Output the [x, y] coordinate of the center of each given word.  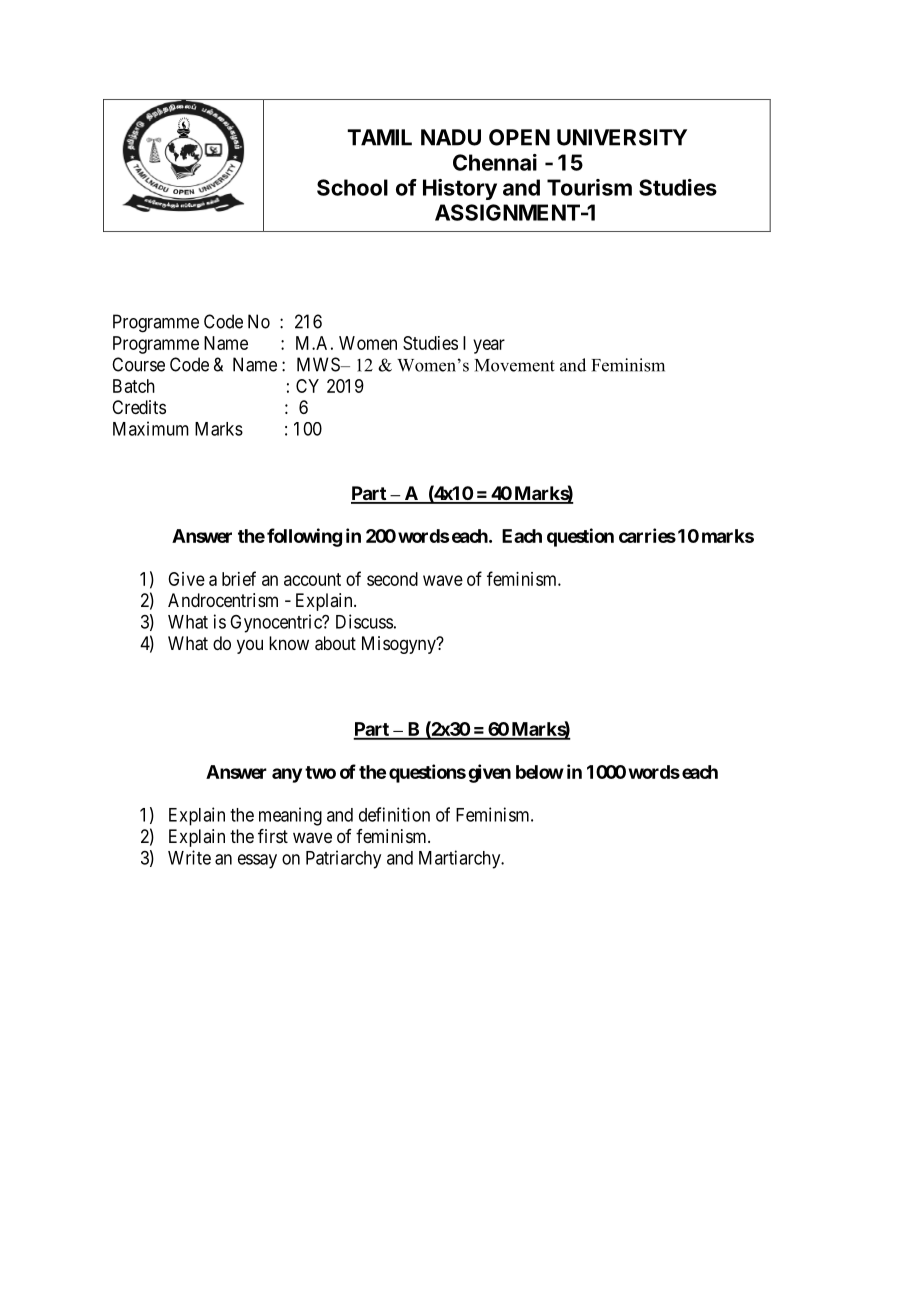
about [335, 643]
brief [239, 578]
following [304, 537]
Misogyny [400, 645]
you [250, 646]
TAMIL [379, 137]
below [540, 772]
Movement [515, 365]
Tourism [589, 187]
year [489, 346]
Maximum [151, 428]
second [392, 579]
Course [138, 364]
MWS [319, 364]
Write [189, 857]
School [352, 187]
